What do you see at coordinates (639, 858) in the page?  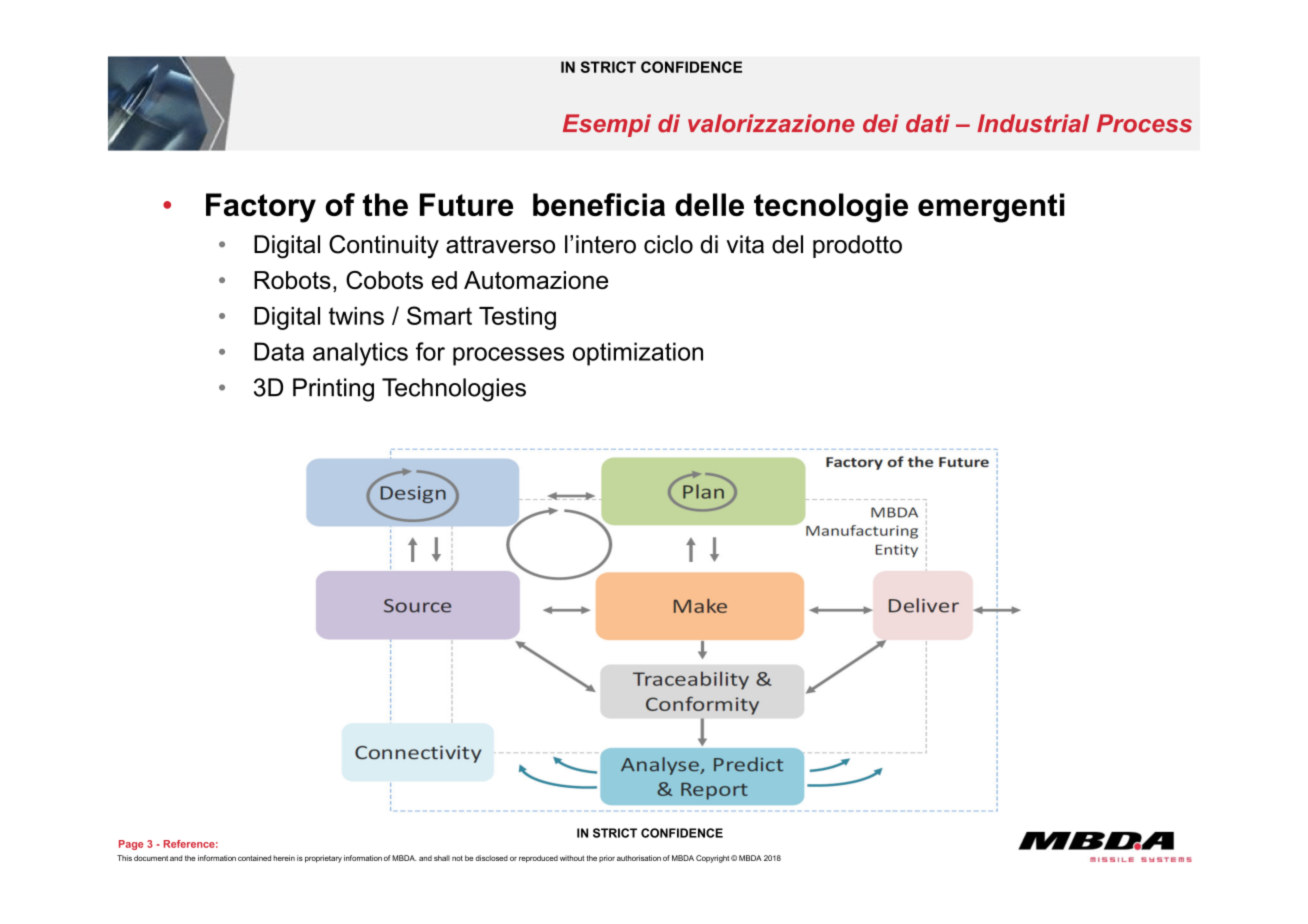 I see `authorisation` at bounding box center [639, 858].
